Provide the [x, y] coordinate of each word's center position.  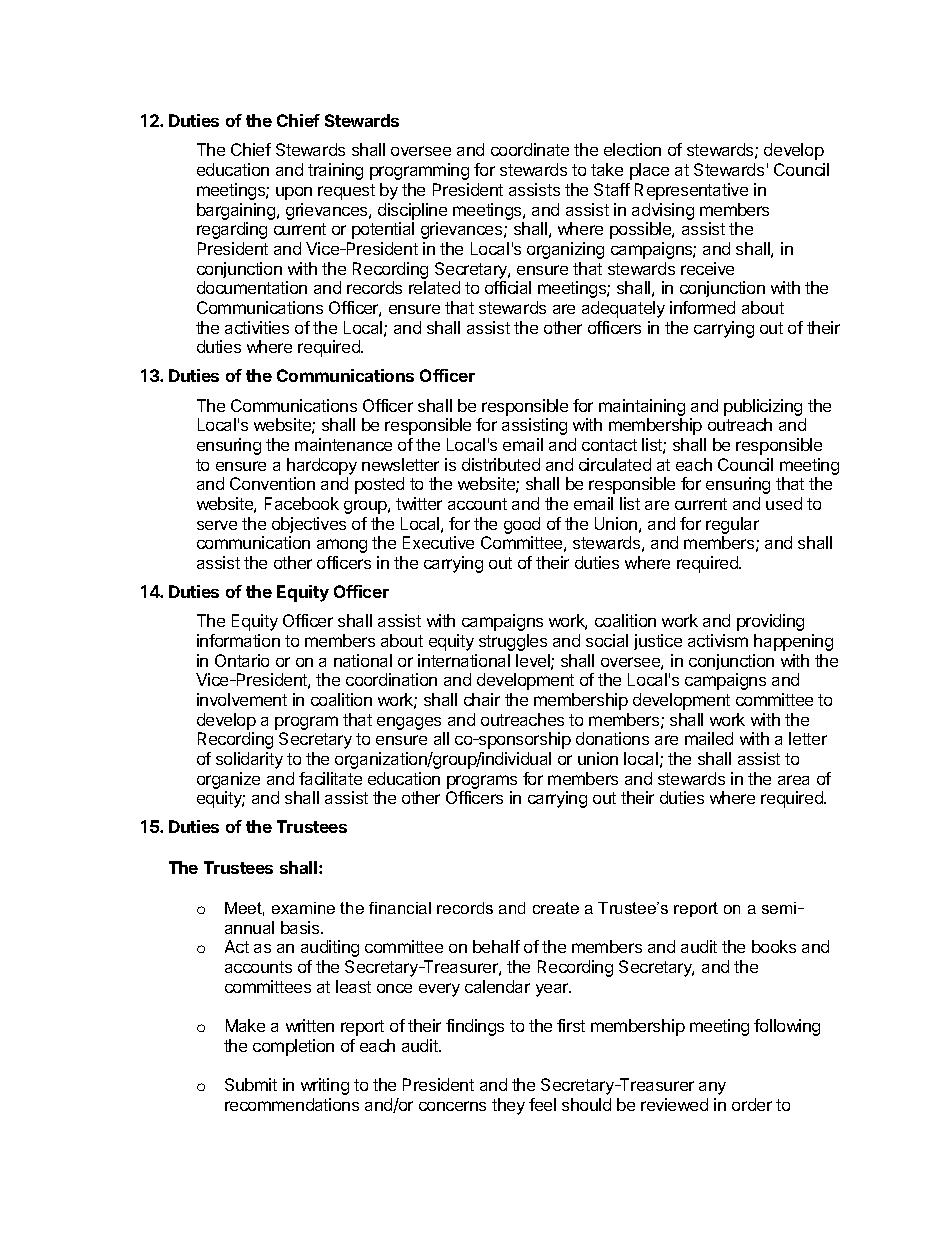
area [793, 780]
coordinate [530, 149]
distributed [501, 464]
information [238, 640]
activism [718, 640]
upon [294, 193]
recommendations [292, 1104]
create [556, 908]
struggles [513, 642]
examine [303, 908]
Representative [691, 191]
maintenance [343, 444]
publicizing [763, 407]
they [508, 1106]
